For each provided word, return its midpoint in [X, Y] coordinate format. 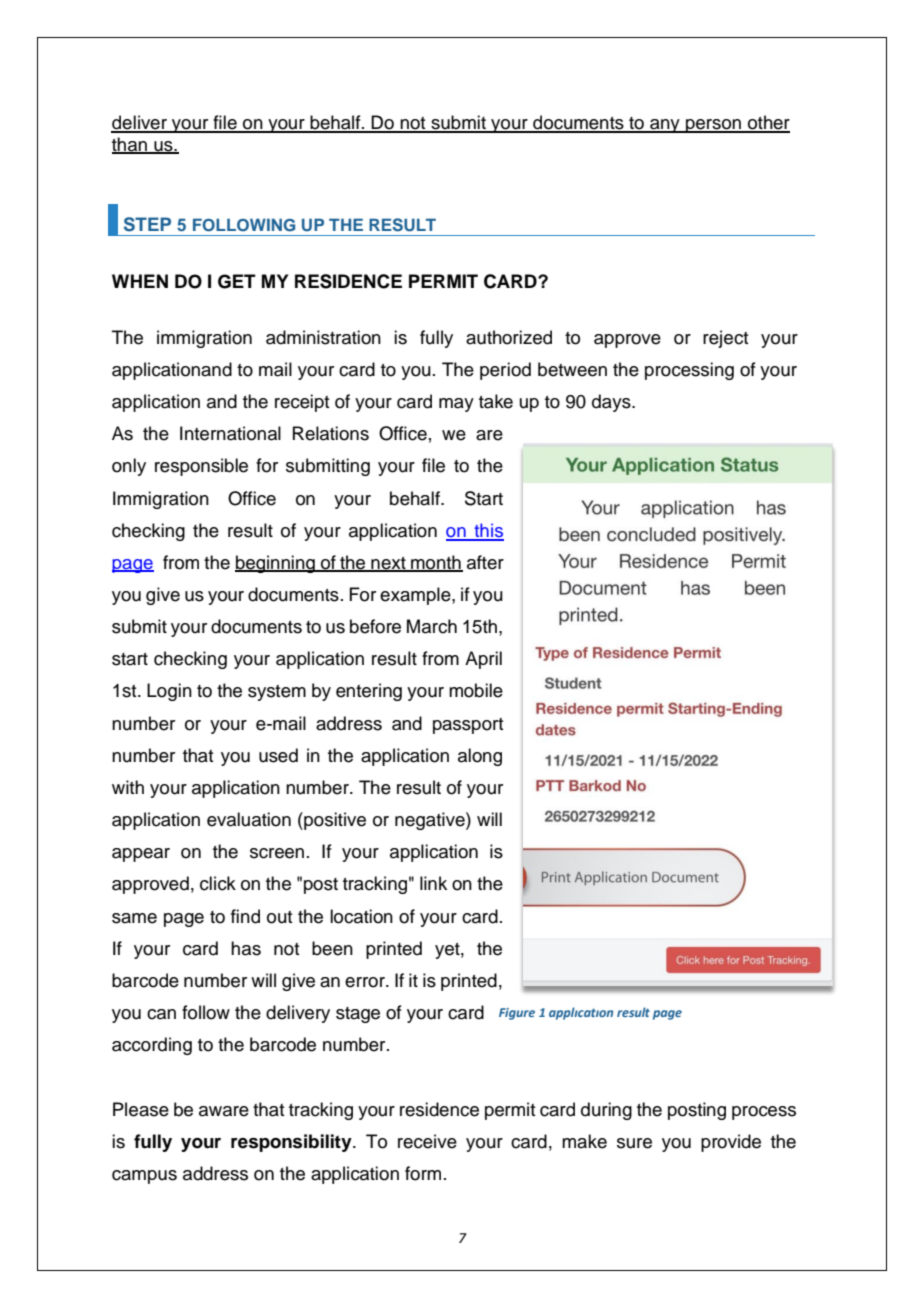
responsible [201, 467]
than [130, 145]
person [714, 126]
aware [224, 1111]
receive [427, 1141]
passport [468, 726]
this [488, 531]
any [665, 126]
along [480, 757]
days [612, 403]
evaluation [249, 819]
